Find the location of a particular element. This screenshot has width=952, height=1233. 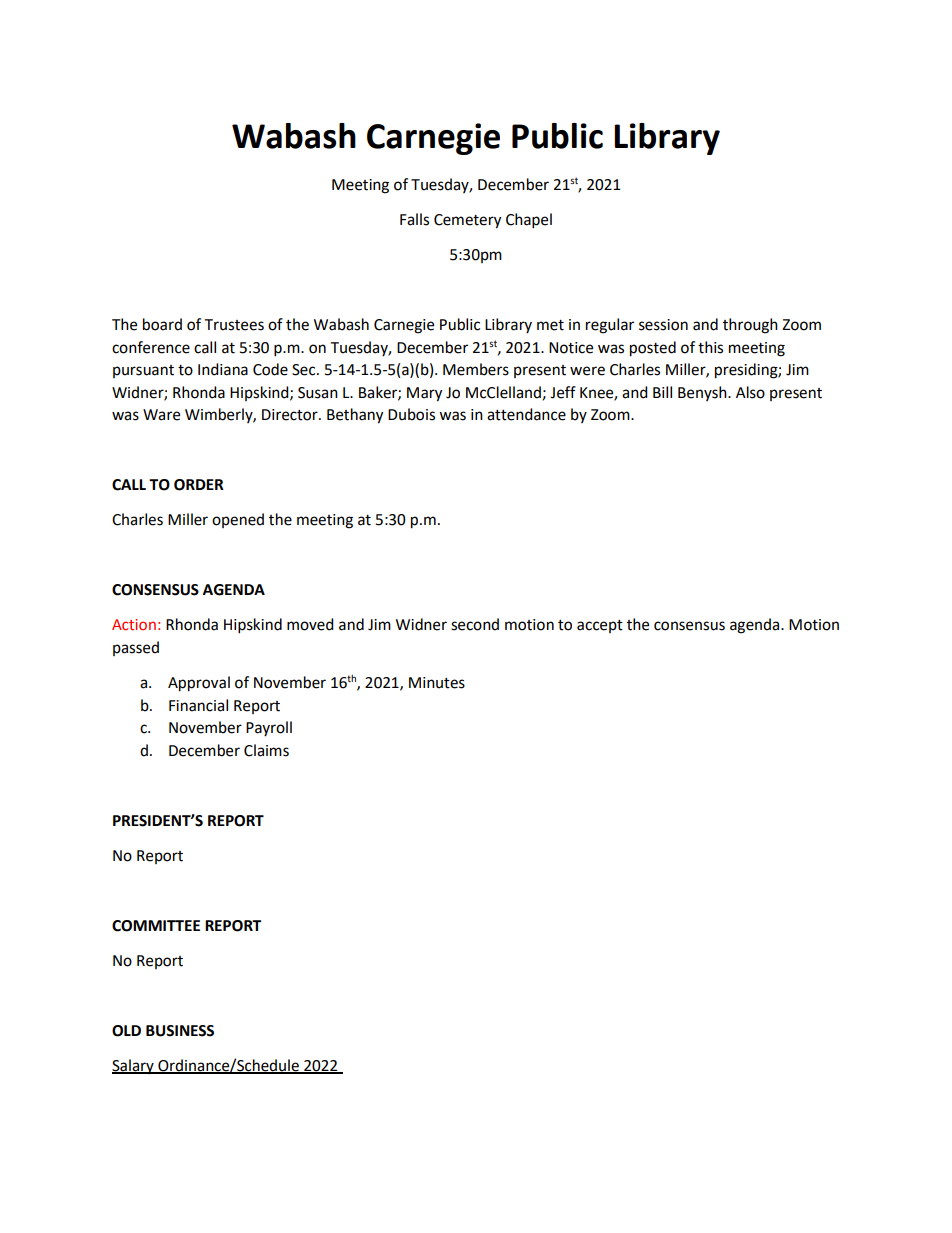

Falls is located at coordinates (414, 219).
